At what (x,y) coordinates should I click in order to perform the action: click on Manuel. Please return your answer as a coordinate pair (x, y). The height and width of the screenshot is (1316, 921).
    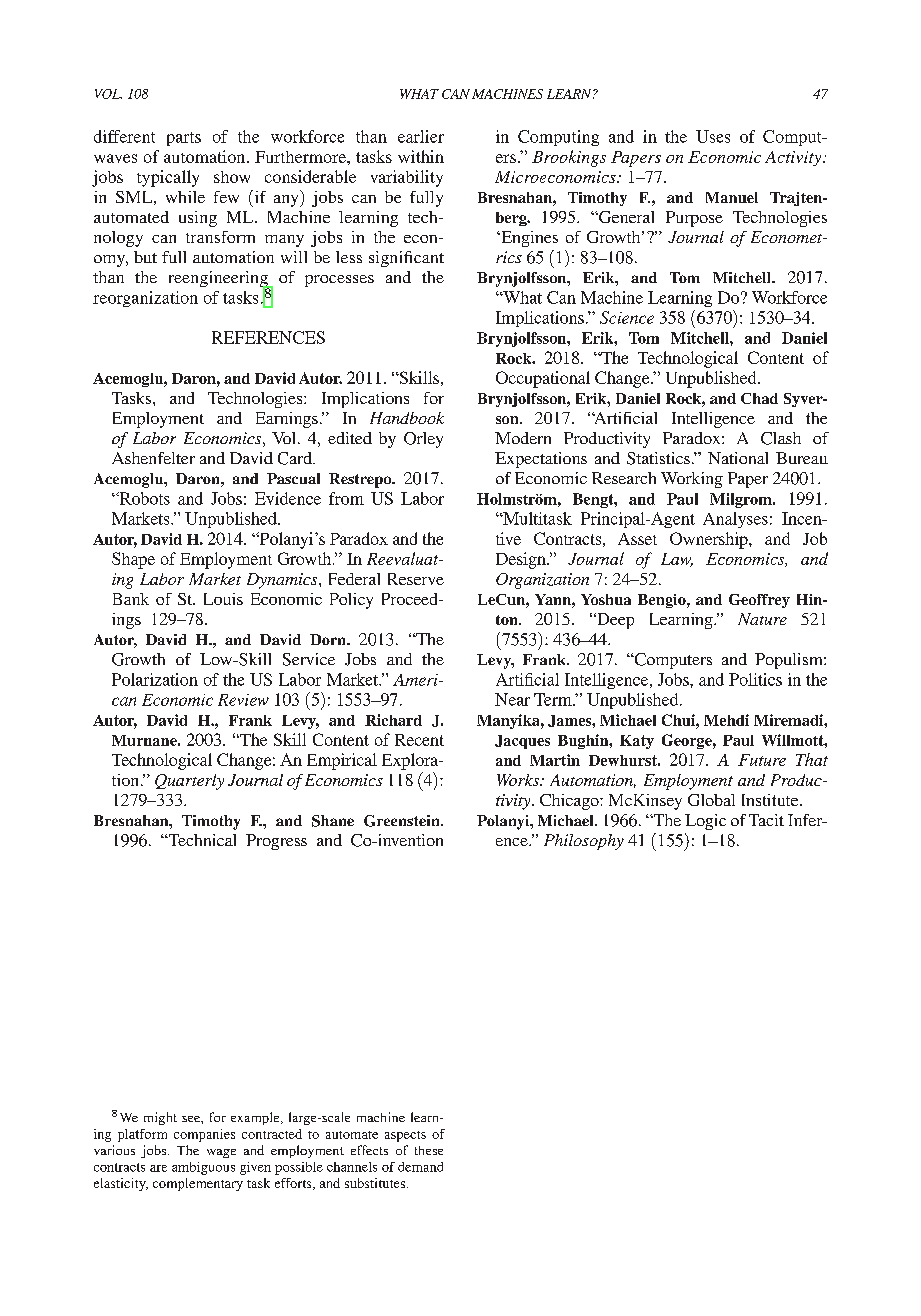
    Looking at the image, I should click on (732, 197).
